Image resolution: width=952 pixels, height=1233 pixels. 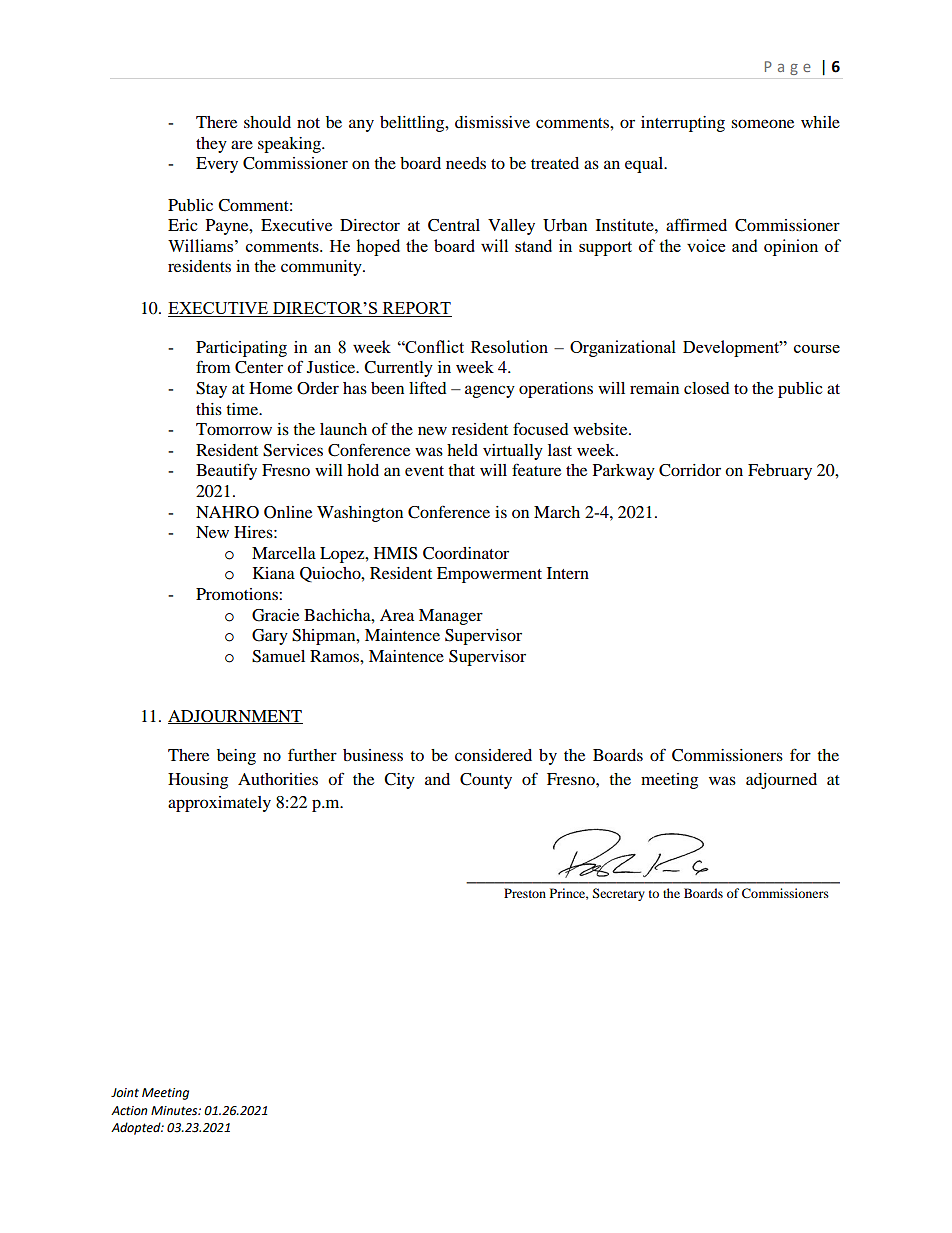 What do you see at coordinates (568, 573) in the page?
I see `Intern` at bounding box center [568, 573].
